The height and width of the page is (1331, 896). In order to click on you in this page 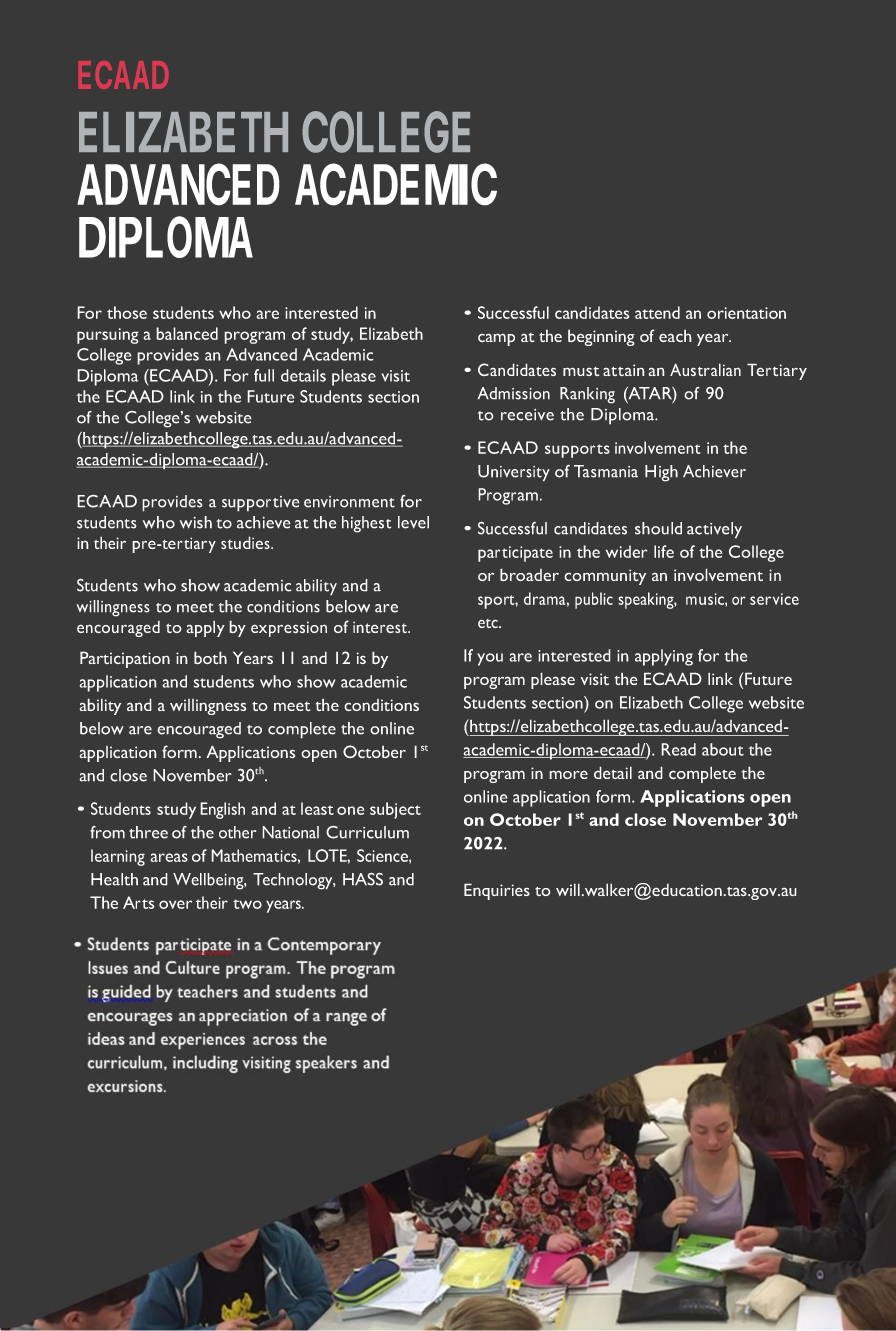, I will do `click(490, 659)`.
